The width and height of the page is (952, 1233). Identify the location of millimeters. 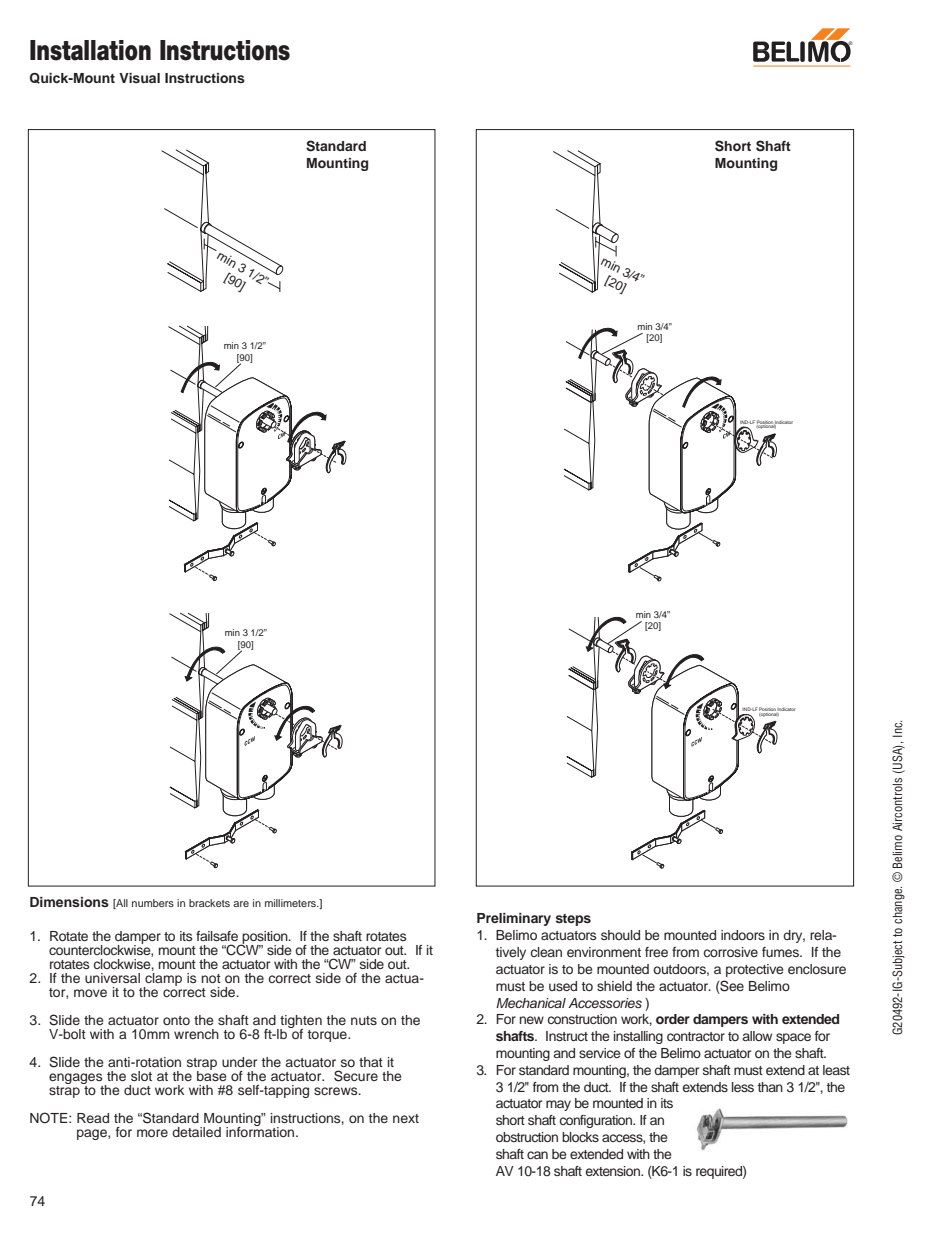
(292, 903).
